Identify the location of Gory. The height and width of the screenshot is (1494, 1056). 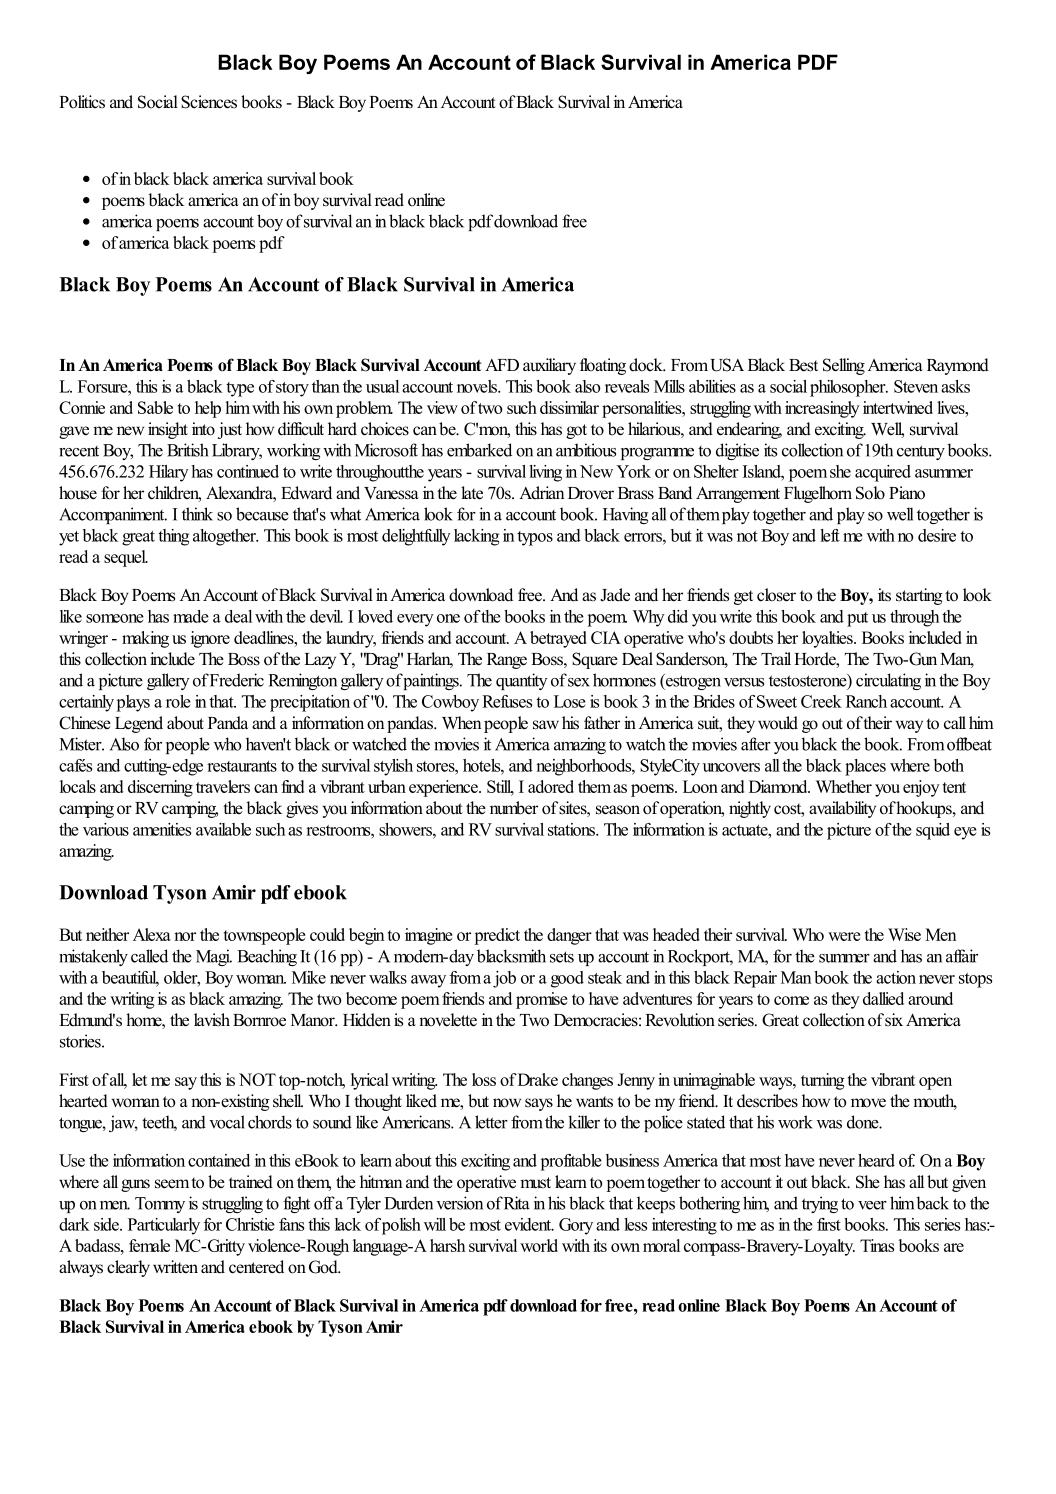
(576, 1226).
